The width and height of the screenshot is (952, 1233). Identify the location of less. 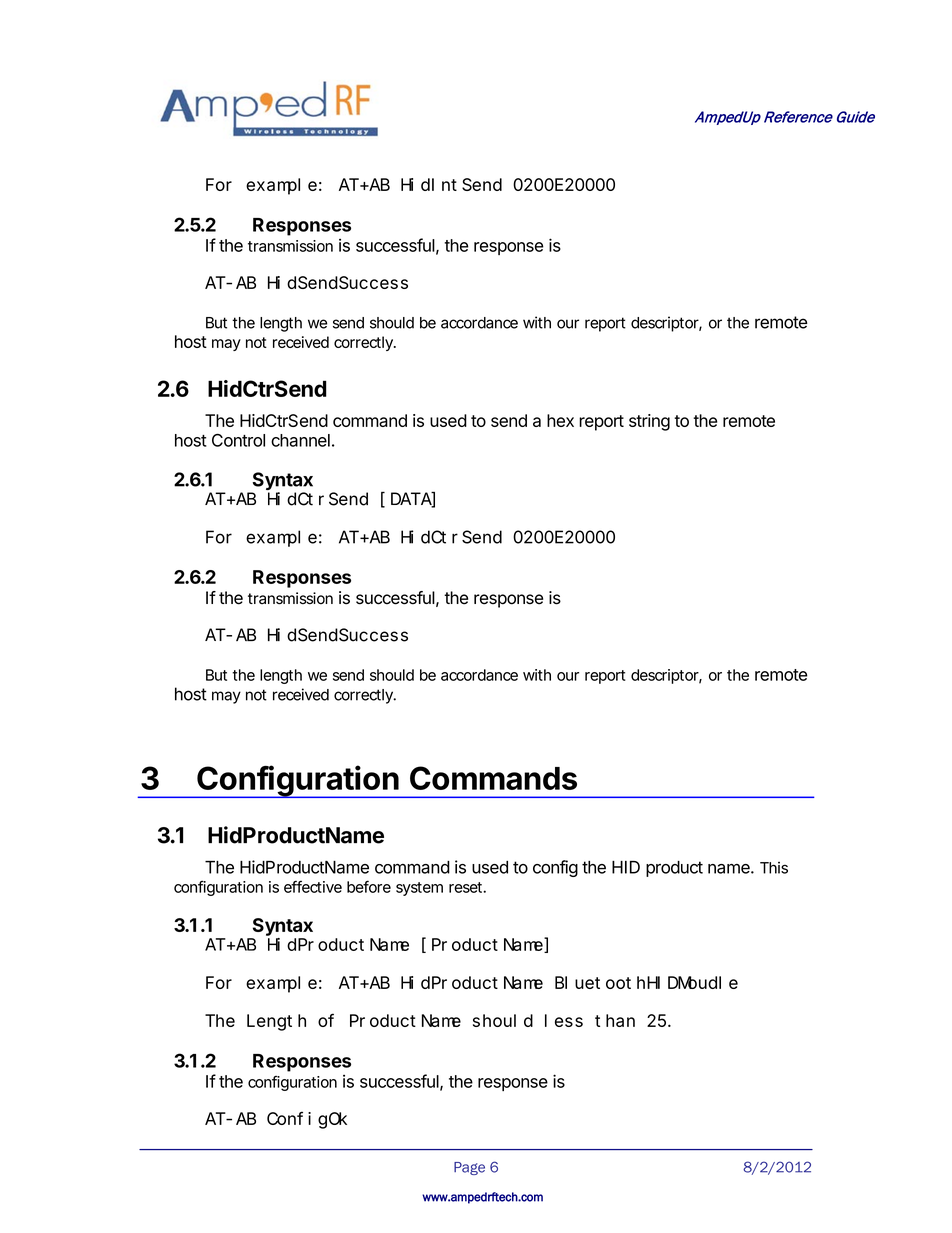
(564, 1020).
